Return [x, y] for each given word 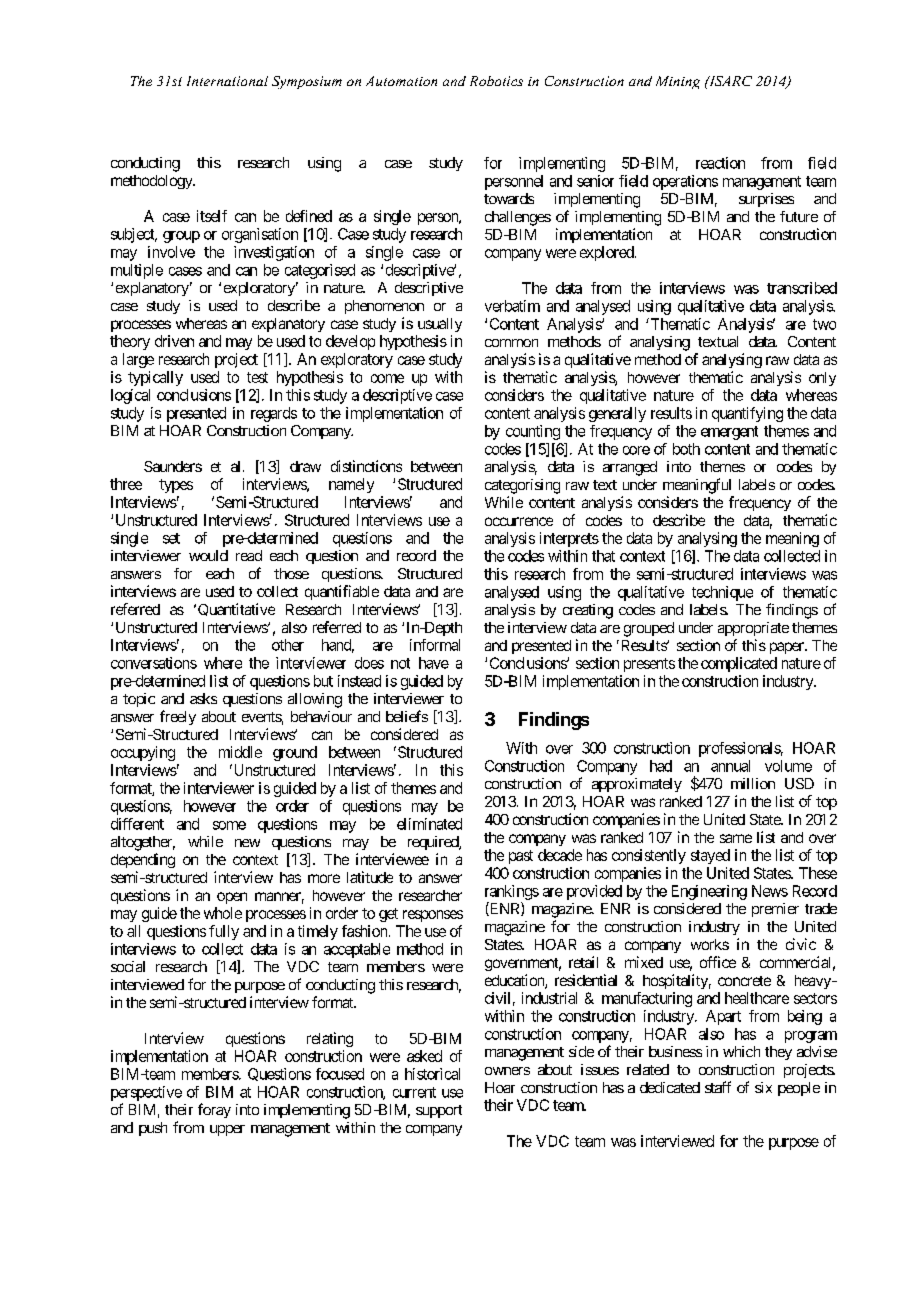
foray [214, 1110]
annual [730, 766]
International [227, 81]
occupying [143, 753]
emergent [729, 433]
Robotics [496, 81]
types [176, 486]
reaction [720, 163]
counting [533, 432]
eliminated [429, 824]
